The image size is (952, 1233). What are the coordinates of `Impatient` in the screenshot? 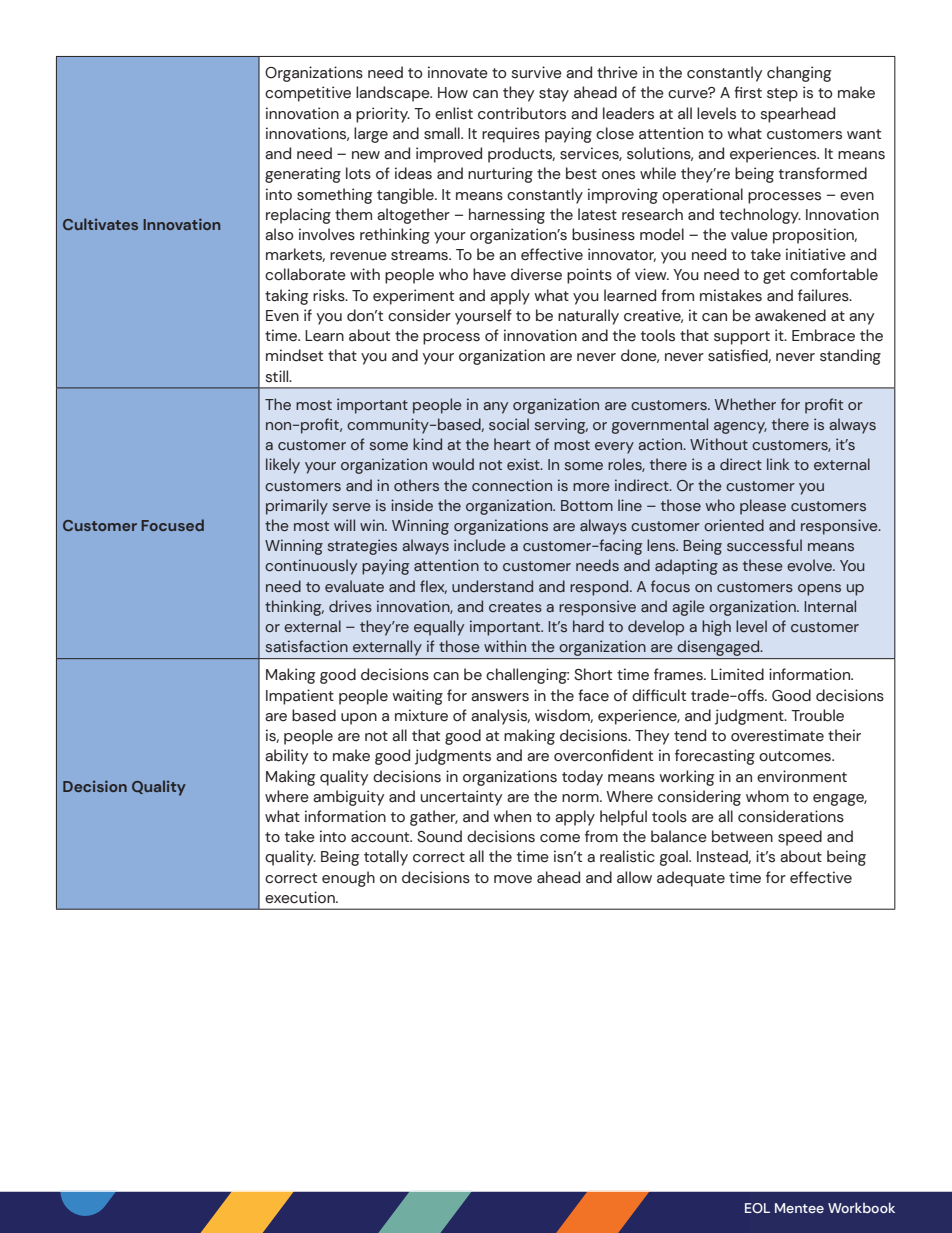 It's located at (300, 697).
